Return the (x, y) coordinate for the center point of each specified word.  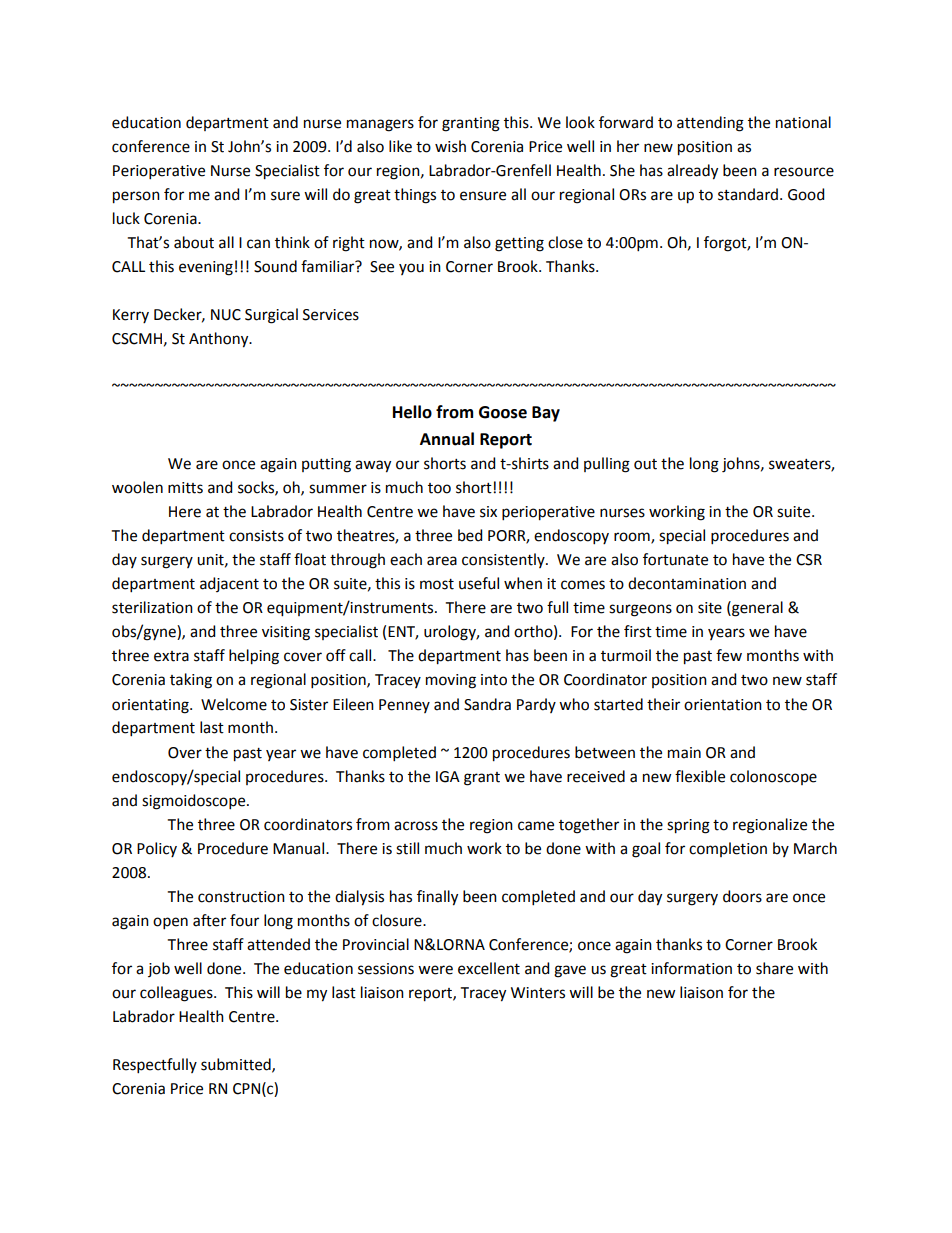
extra (171, 656)
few (729, 655)
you (411, 269)
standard (749, 194)
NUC (226, 315)
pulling (607, 465)
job (159, 969)
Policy (157, 849)
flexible (700, 776)
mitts (185, 488)
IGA (448, 777)
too (439, 488)
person (136, 197)
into (494, 680)
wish (450, 146)
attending (710, 124)
